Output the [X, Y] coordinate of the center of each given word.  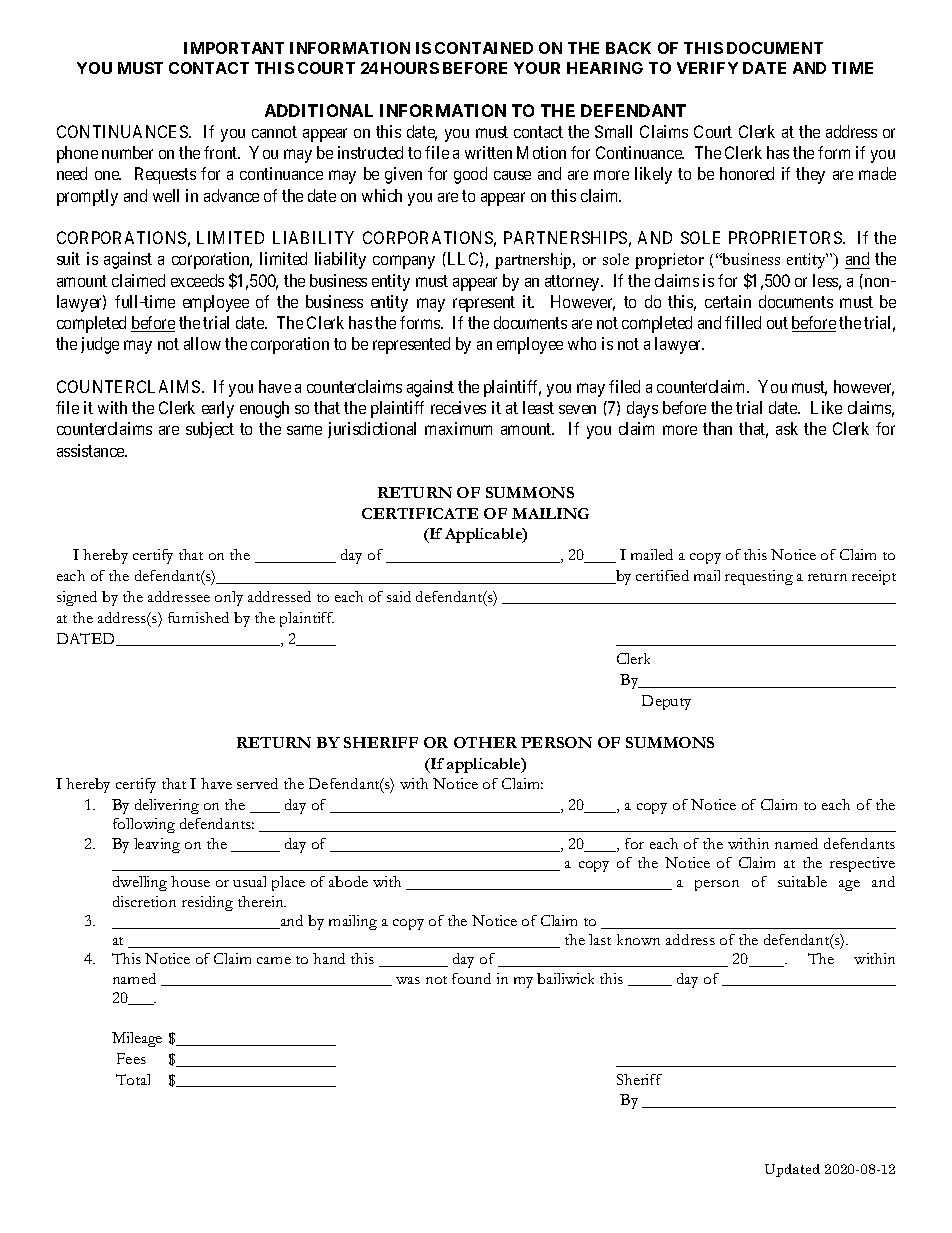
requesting [759, 577]
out [777, 323]
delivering [167, 806]
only [229, 598]
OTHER [485, 742]
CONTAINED [484, 48]
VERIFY [707, 68]
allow [202, 343]
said [399, 596]
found [471, 978]
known [638, 939]
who [582, 343]
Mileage [137, 1039]
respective [862, 864]
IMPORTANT [234, 48]
